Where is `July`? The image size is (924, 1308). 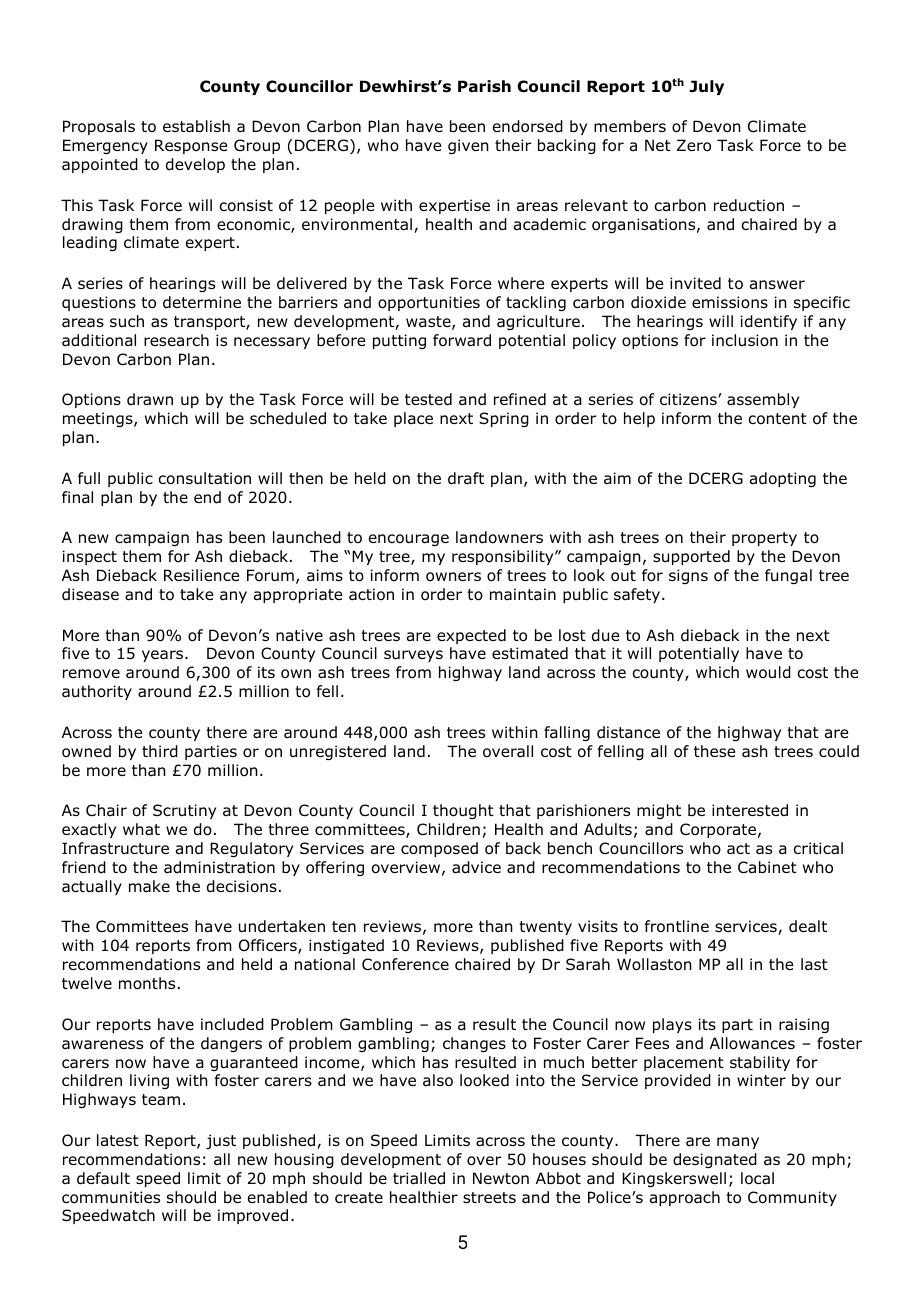 July is located at coordinates (707, 87).
